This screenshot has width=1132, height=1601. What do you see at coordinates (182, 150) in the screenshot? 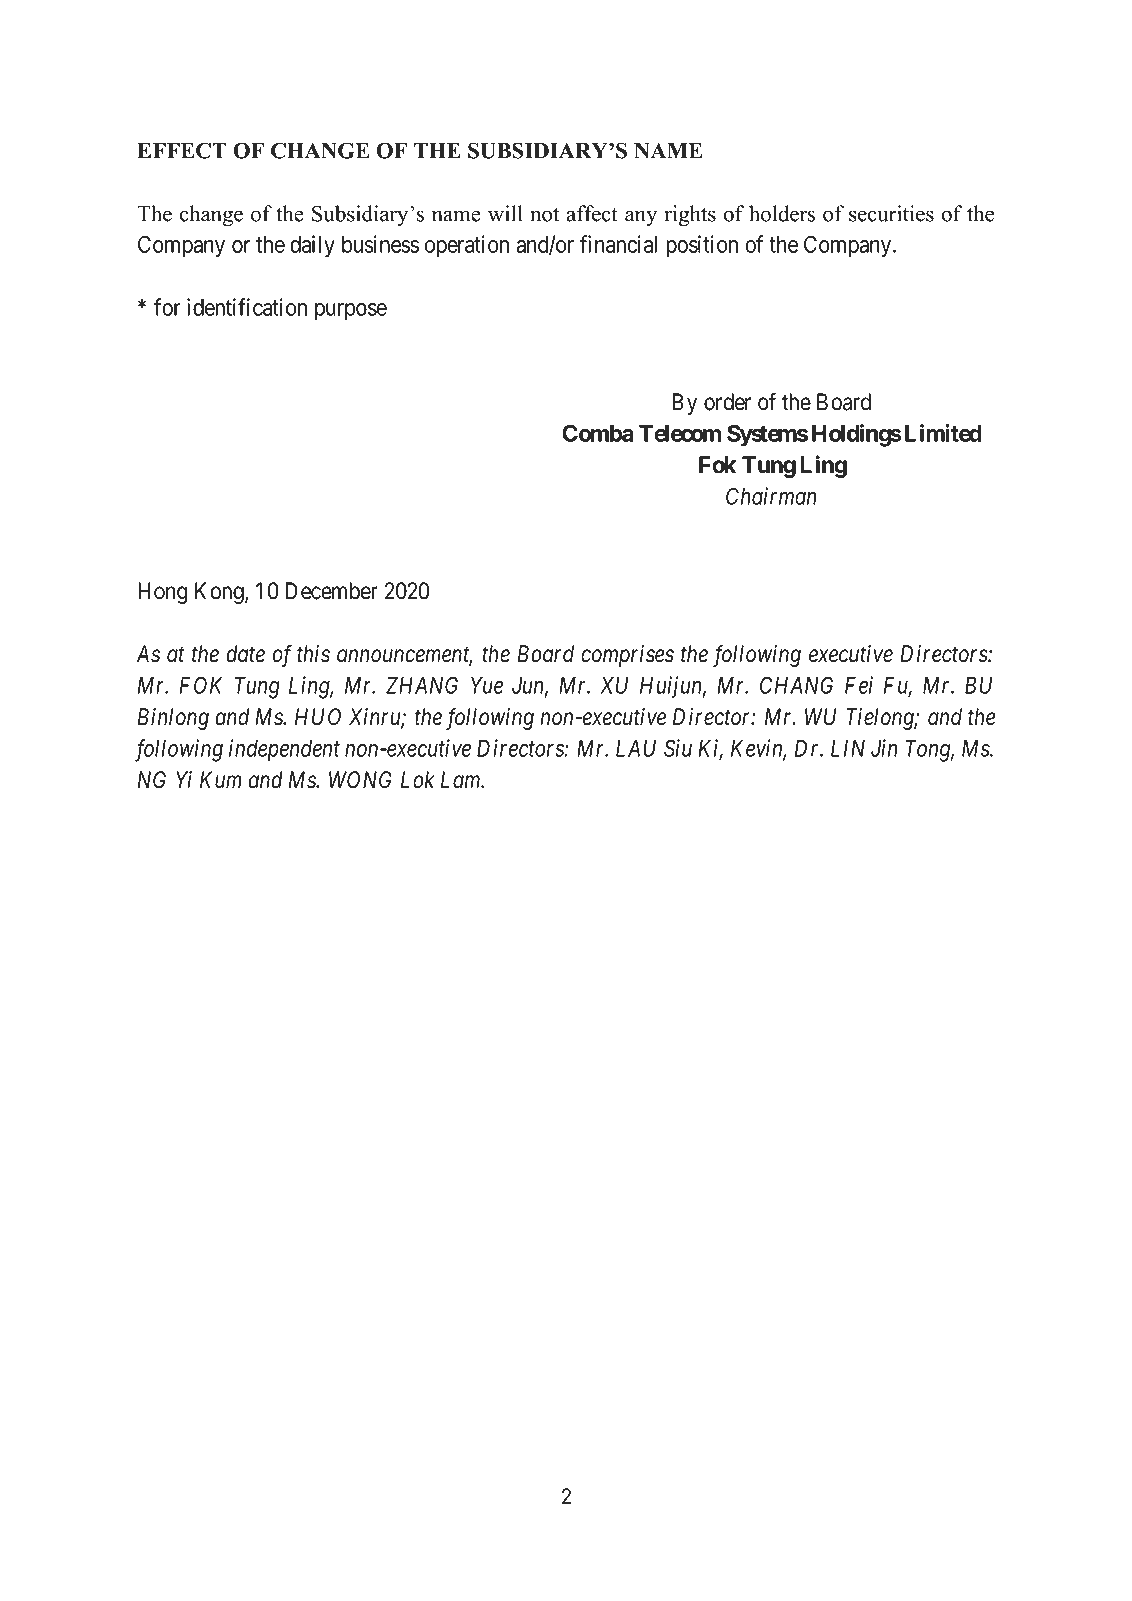
I see `EFFECT` at bounding box center [182, 150].
